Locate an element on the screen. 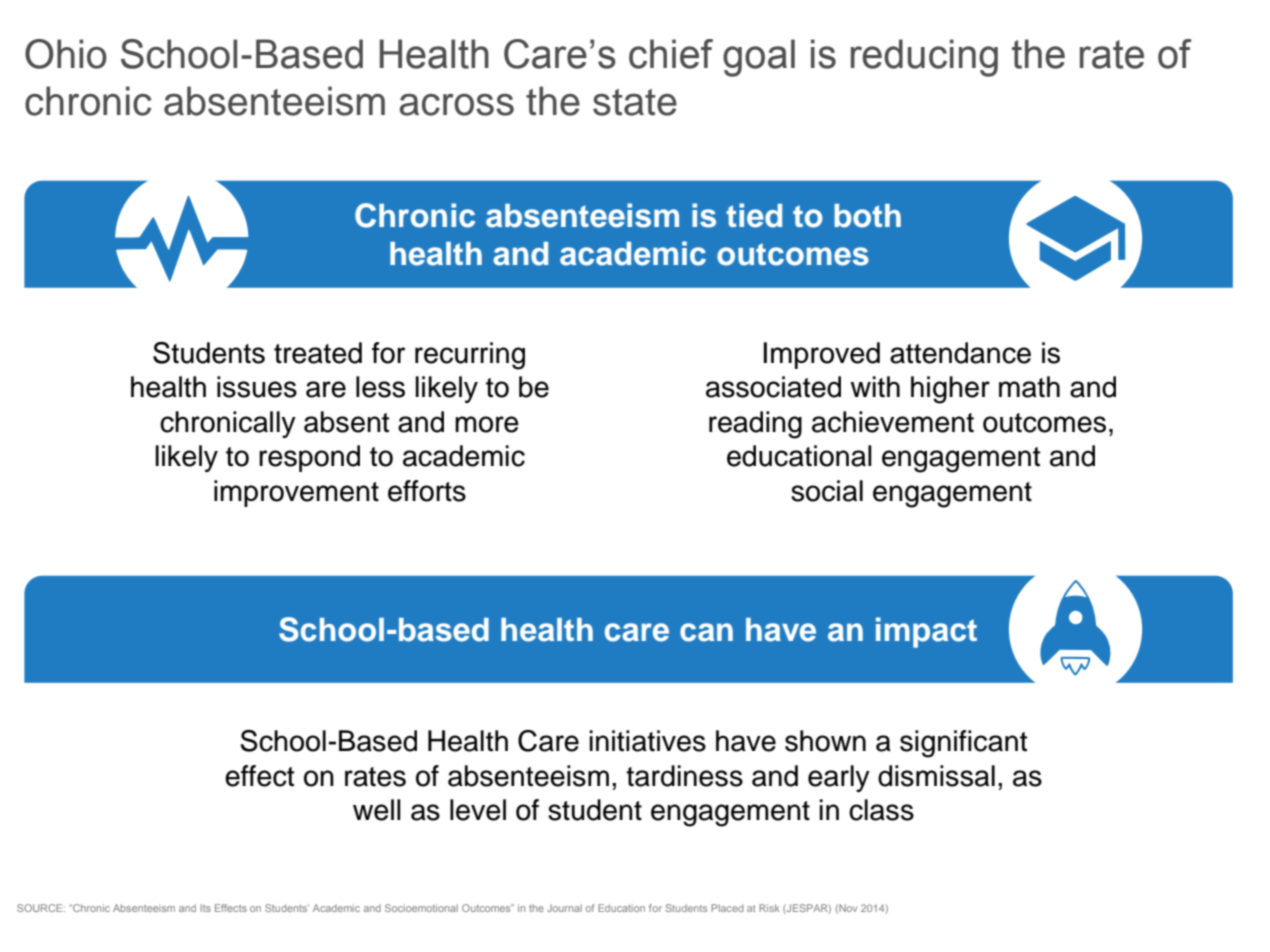  reducing is located at coordinates (924, 58).
